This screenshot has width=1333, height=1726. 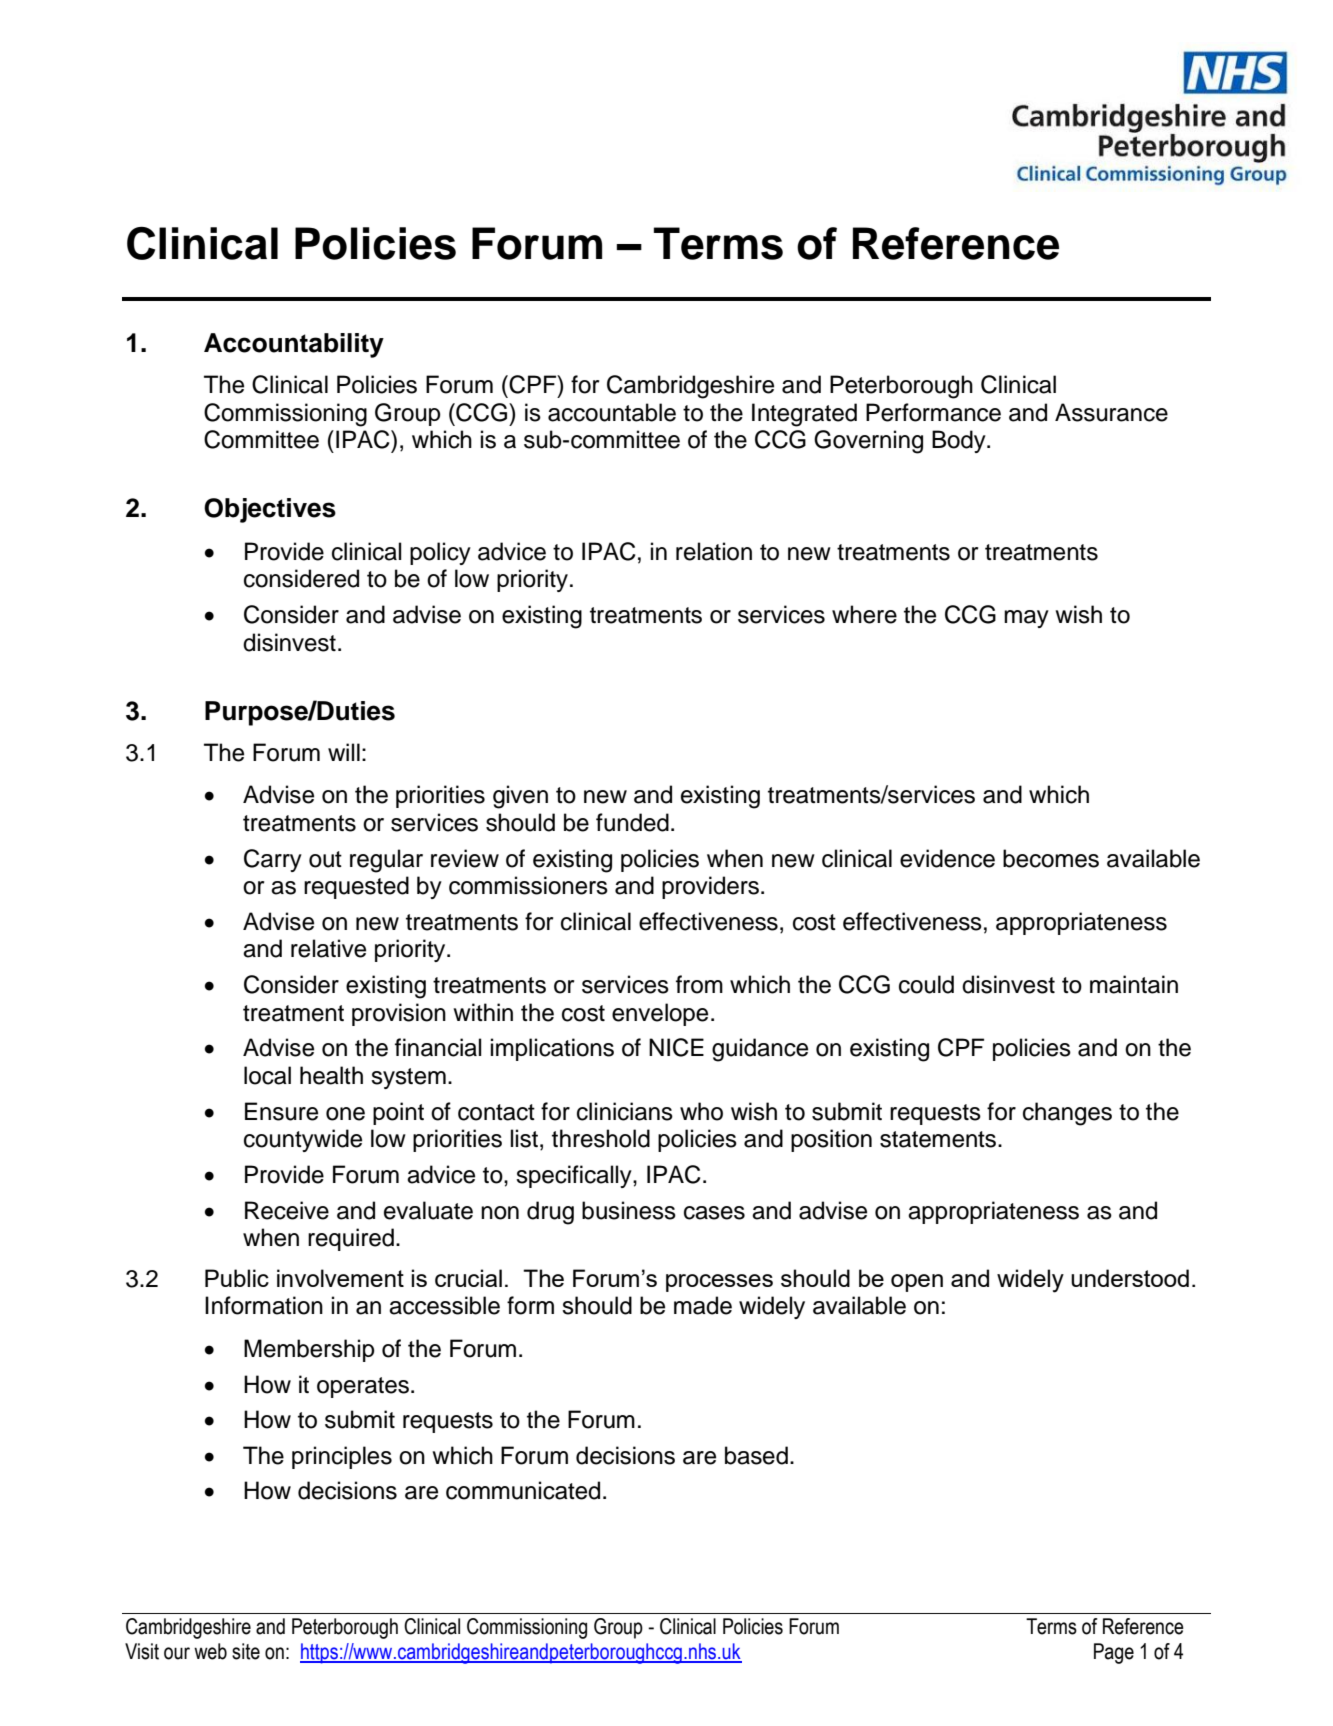 What do you see at coordinates (1051, 858) in the screenshot?
I see `becomes` at bounding box center [1051, 858].
